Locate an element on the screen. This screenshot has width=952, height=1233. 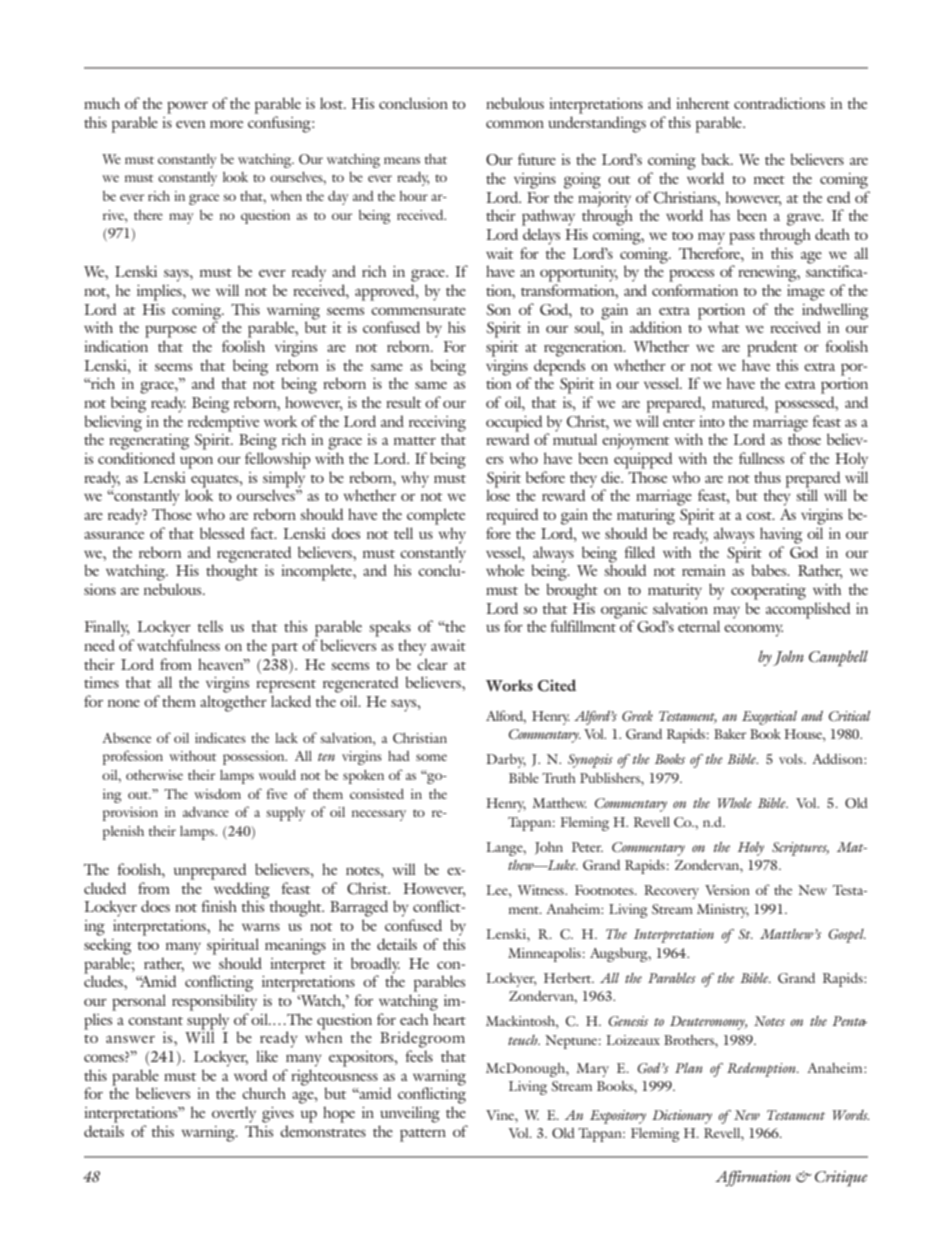
Finally is located at coordinates (107, 628).
